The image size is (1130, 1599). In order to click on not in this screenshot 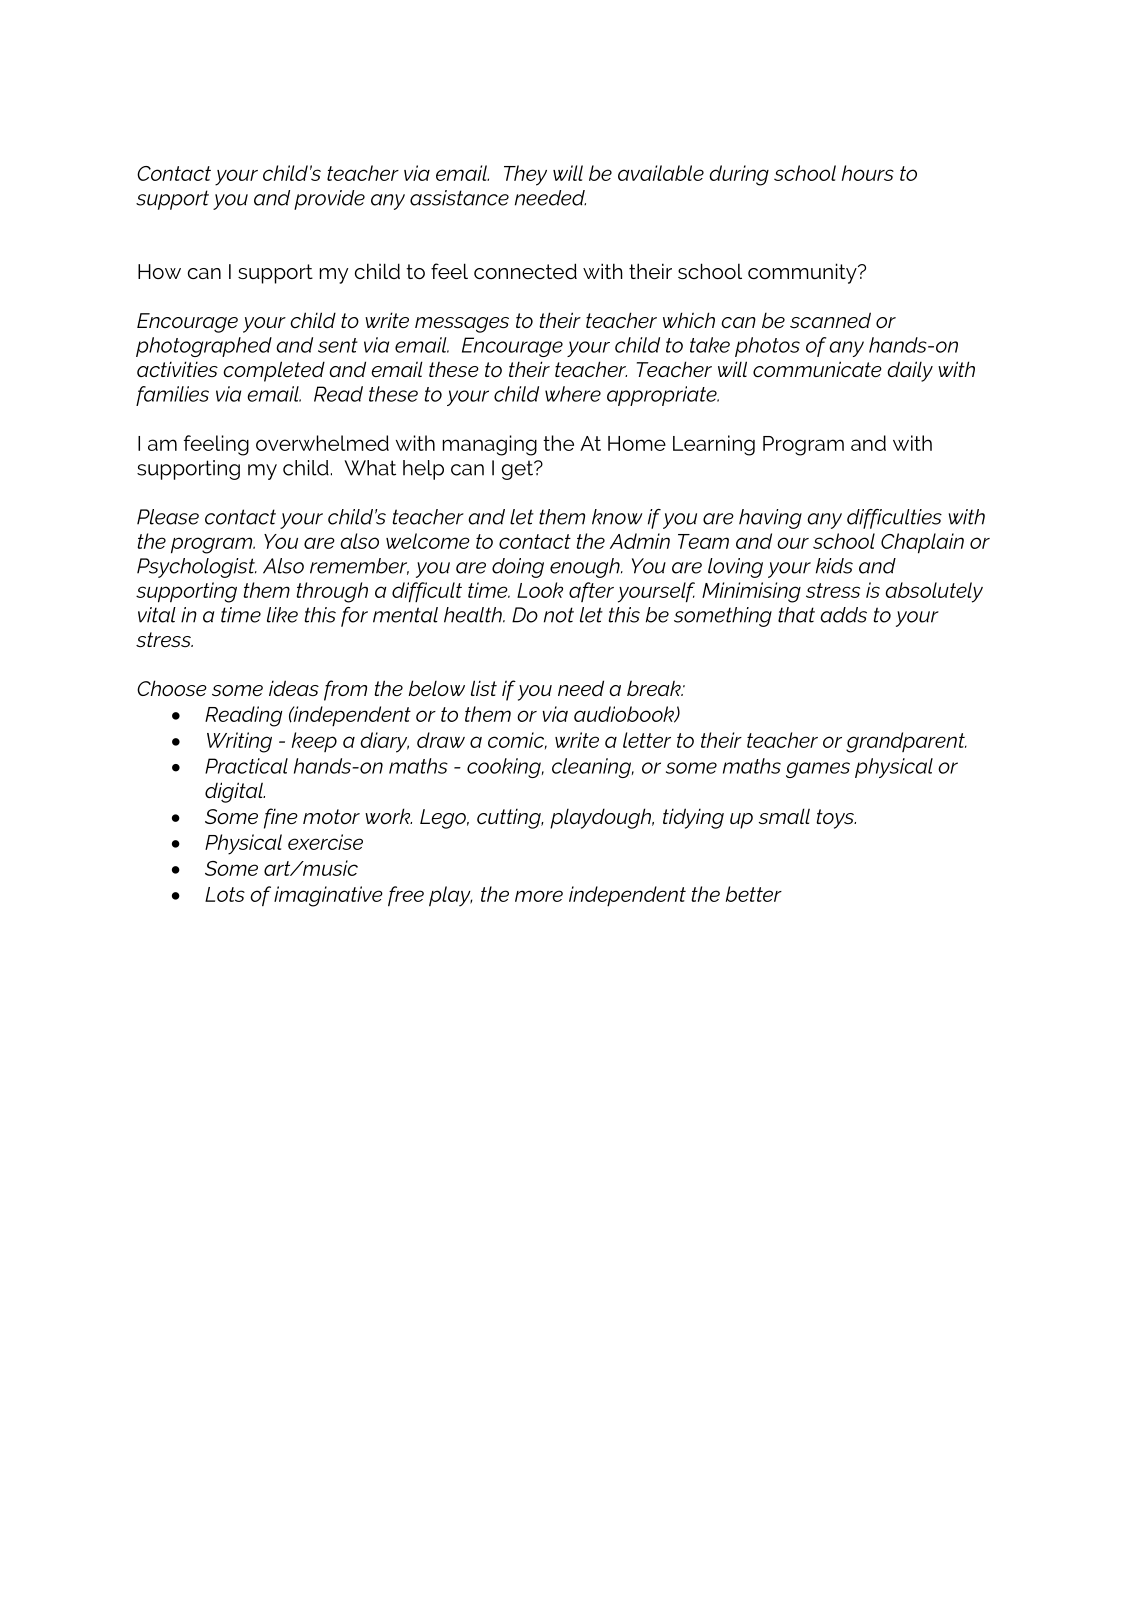, I will do `click(559, 615)`.
